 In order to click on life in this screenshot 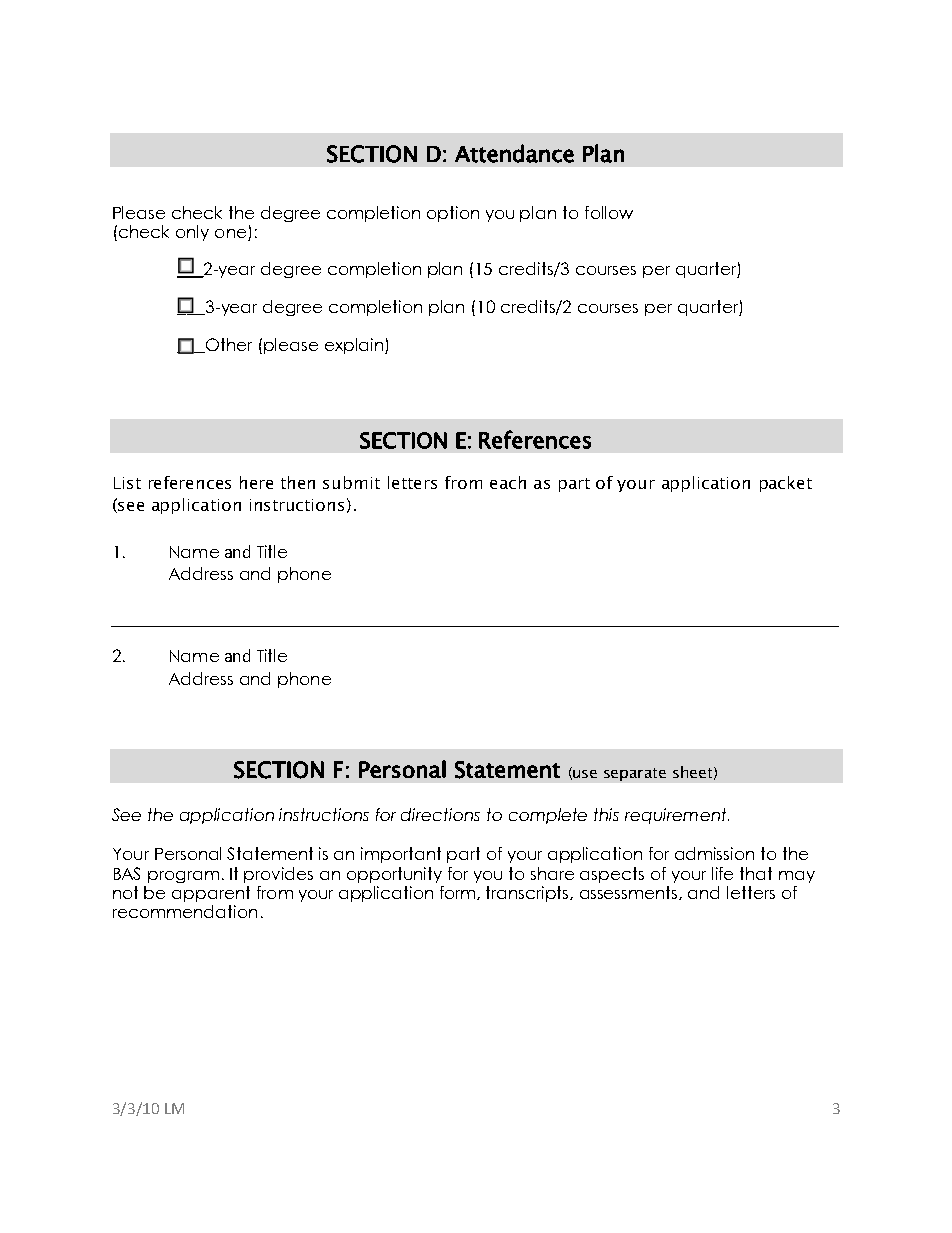, I will do `click(722, 873)`.
